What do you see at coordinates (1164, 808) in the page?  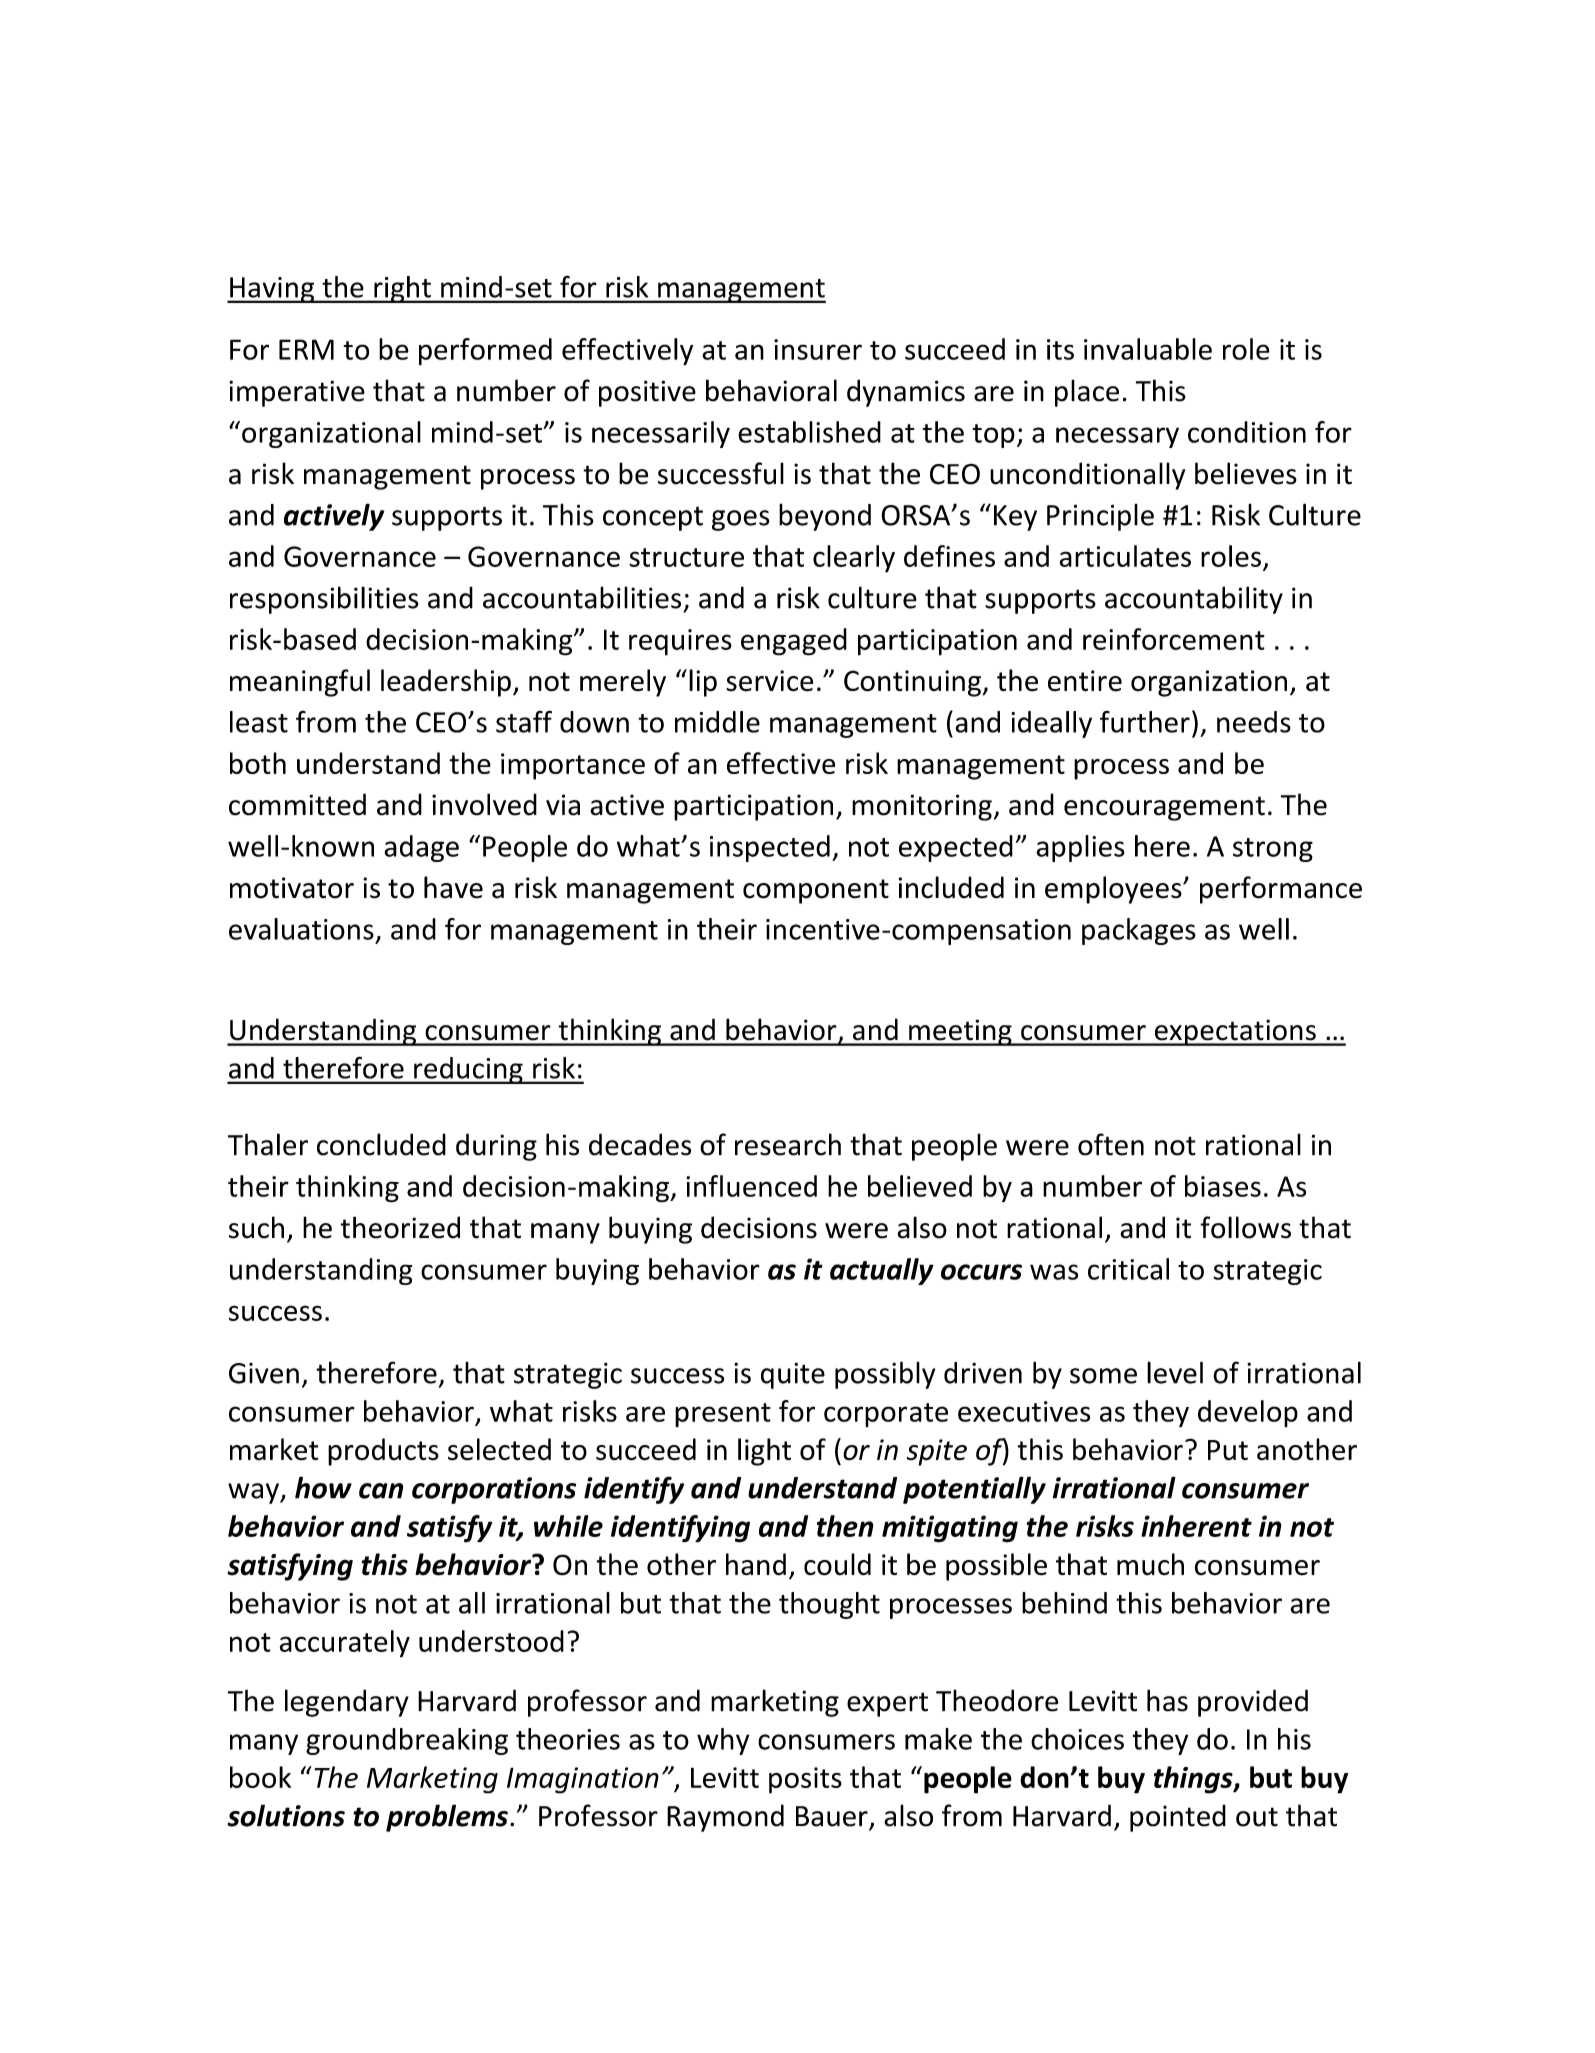 I see `encouragement` at bounding box center [1164, 808].
